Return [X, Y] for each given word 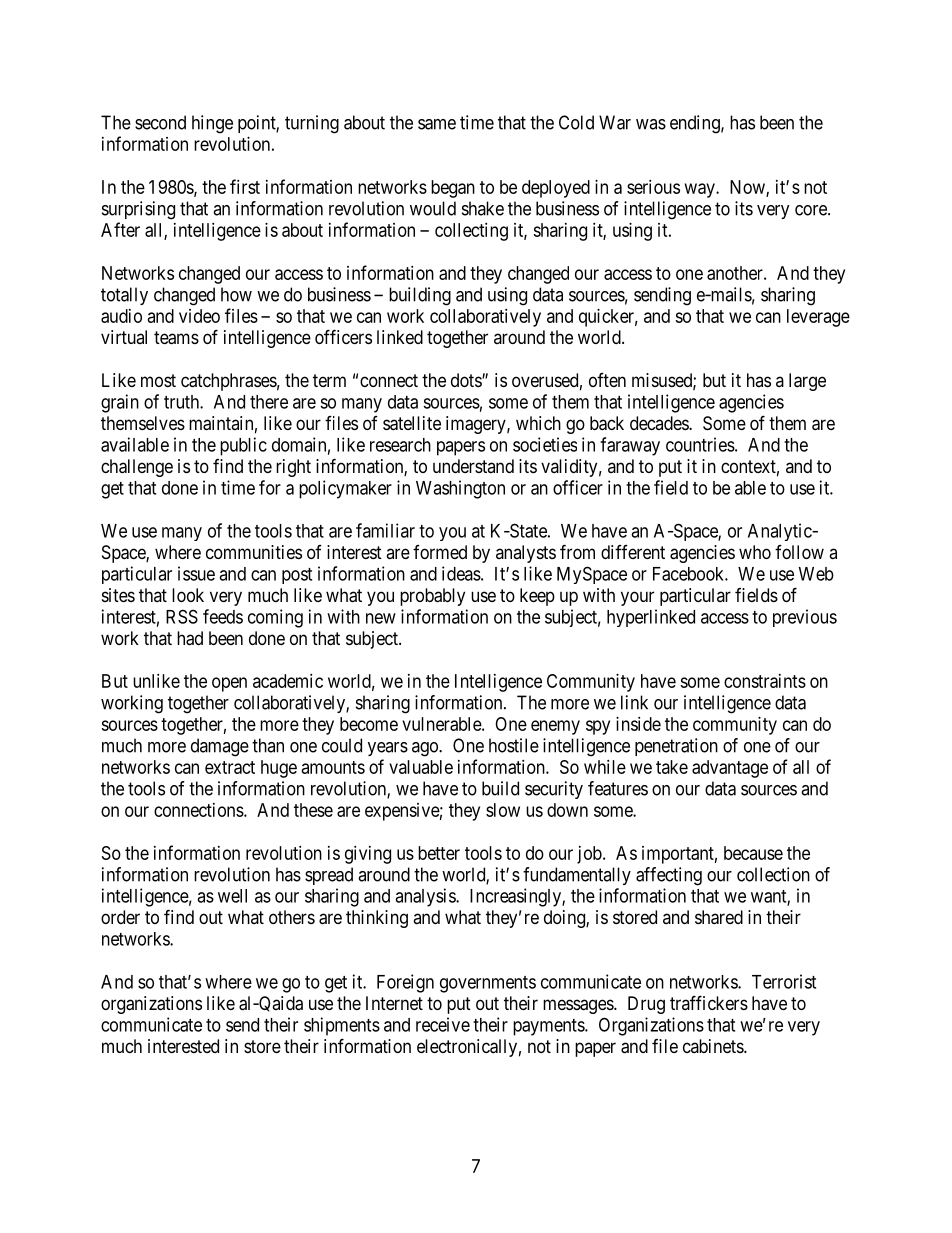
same [437, 124]
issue [196, 573]
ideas [461, 573]
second [160, 122]
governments [488, 984]
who [755, 552]
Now [748, 188]
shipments [342, 1026]
